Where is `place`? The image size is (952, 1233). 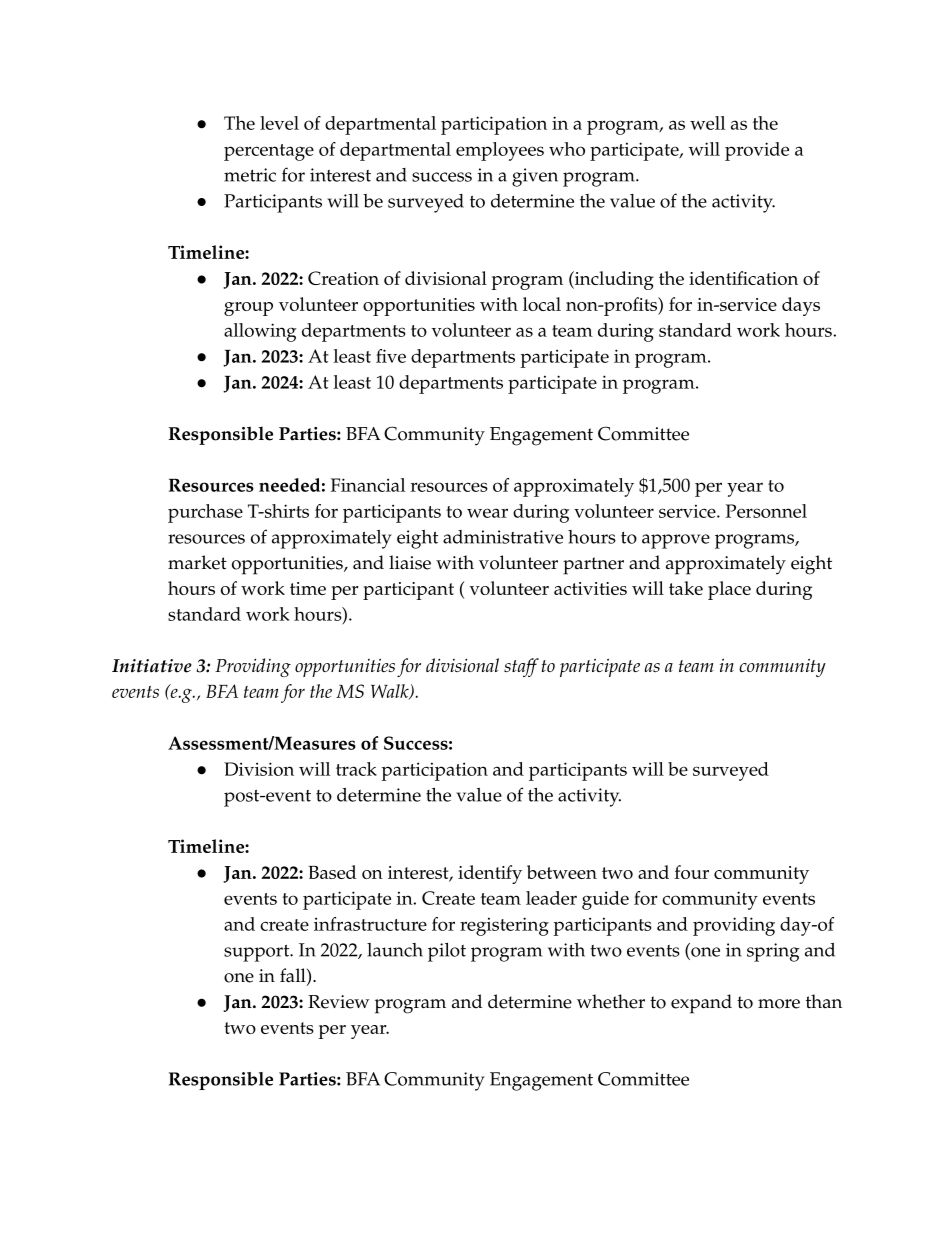 place is located at coordinates (729, 590).
